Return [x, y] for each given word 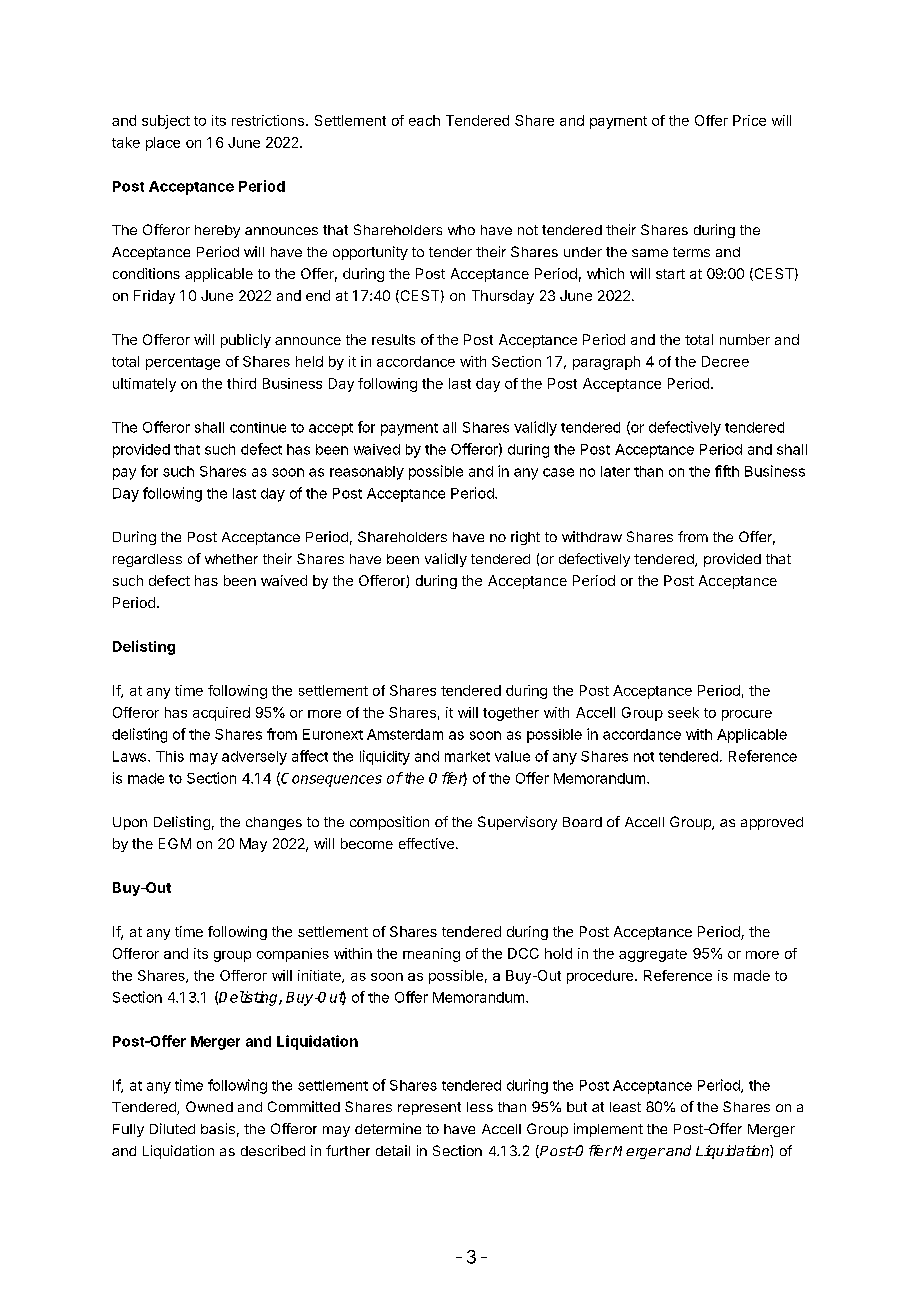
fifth [727, 471]
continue [258, 427]
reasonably [367, 473]
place [163, 144]
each [424, 120]
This [170, 756]
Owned [209, 1106]
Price [749, 120]
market [467, 756]
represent [429, 1108]
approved [772, 823]
